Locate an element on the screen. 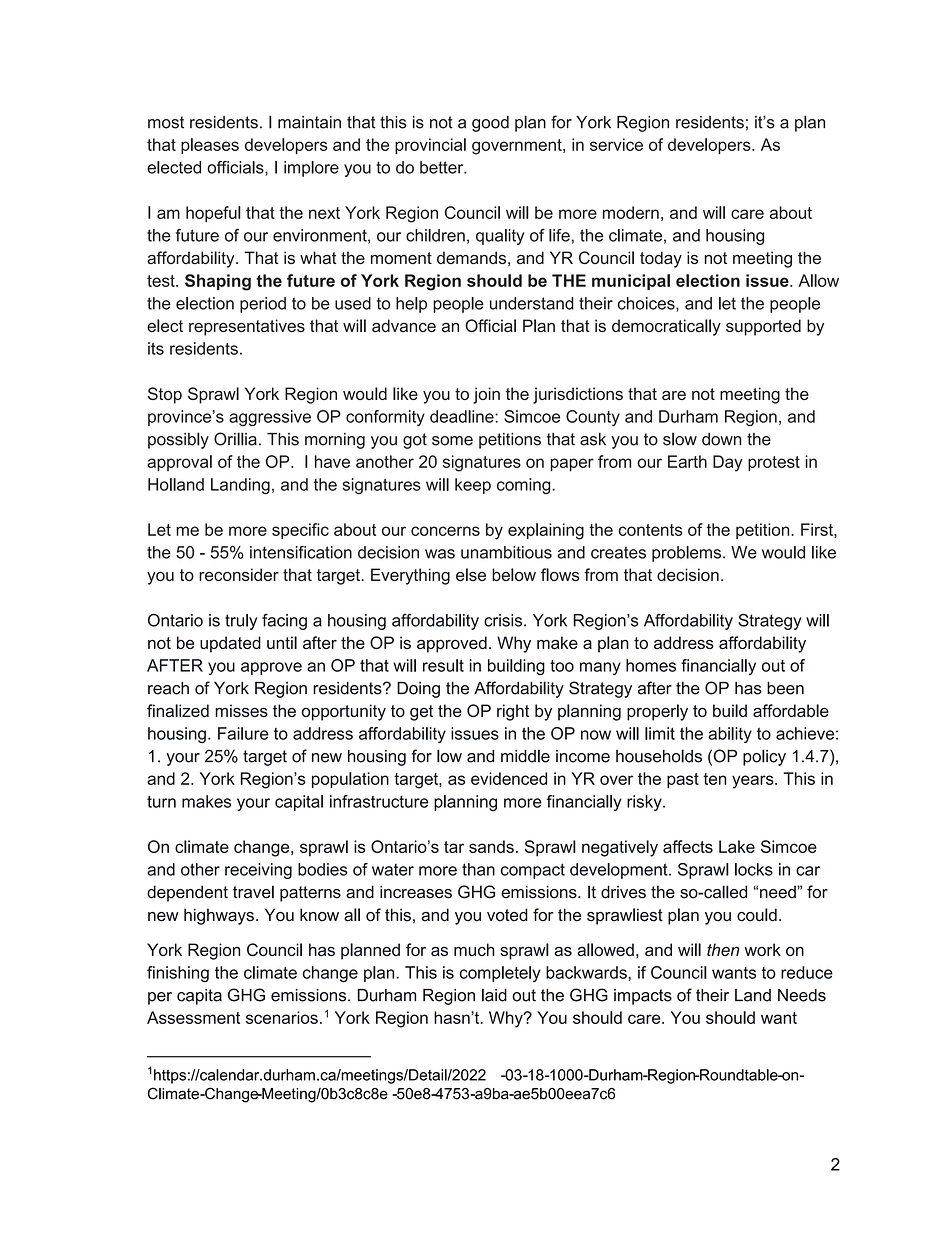  good is located at coordinates (490, 124).
